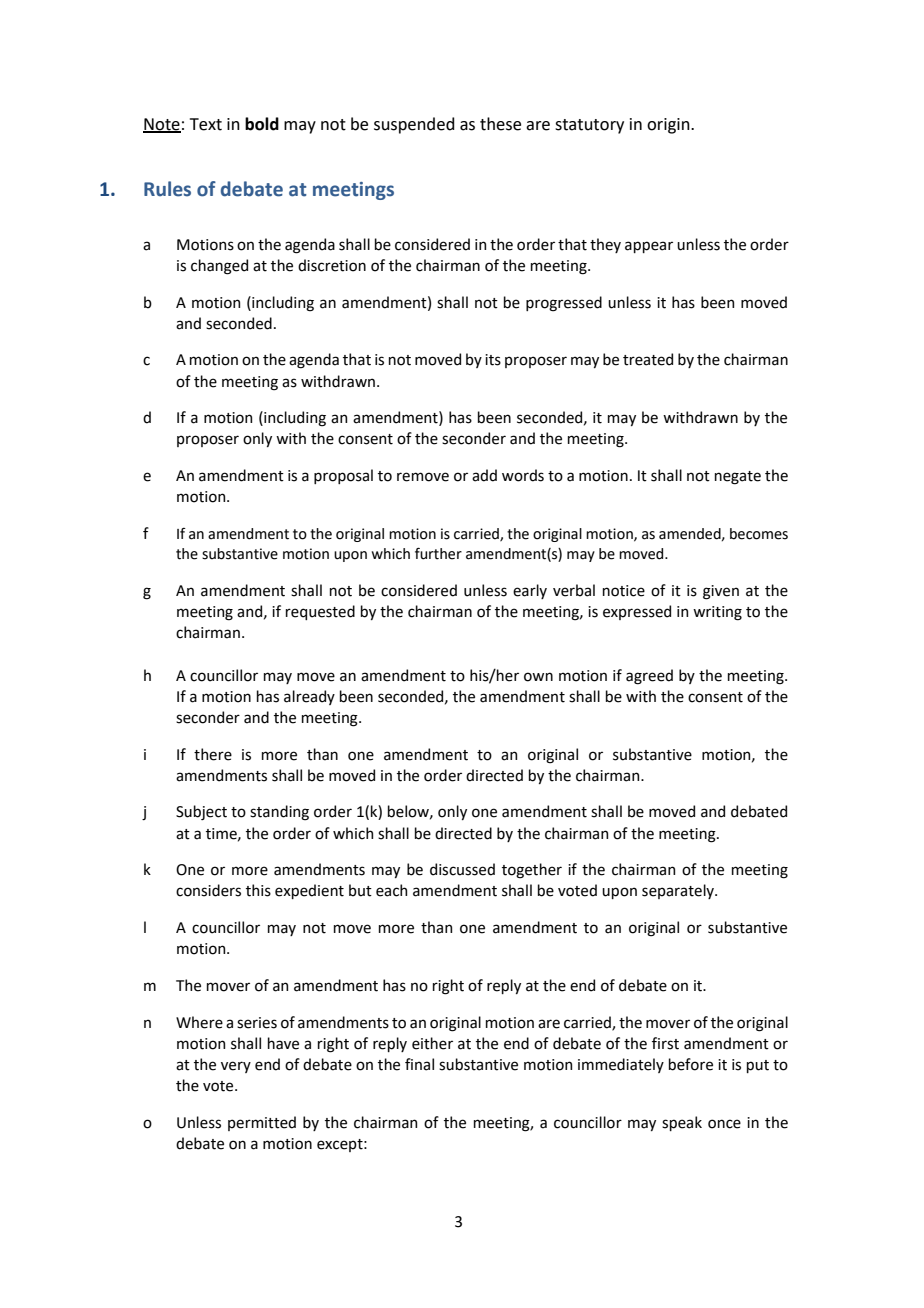 The width and height of the page is (924, 1308). I want to click on very, so click(236, 1067).
